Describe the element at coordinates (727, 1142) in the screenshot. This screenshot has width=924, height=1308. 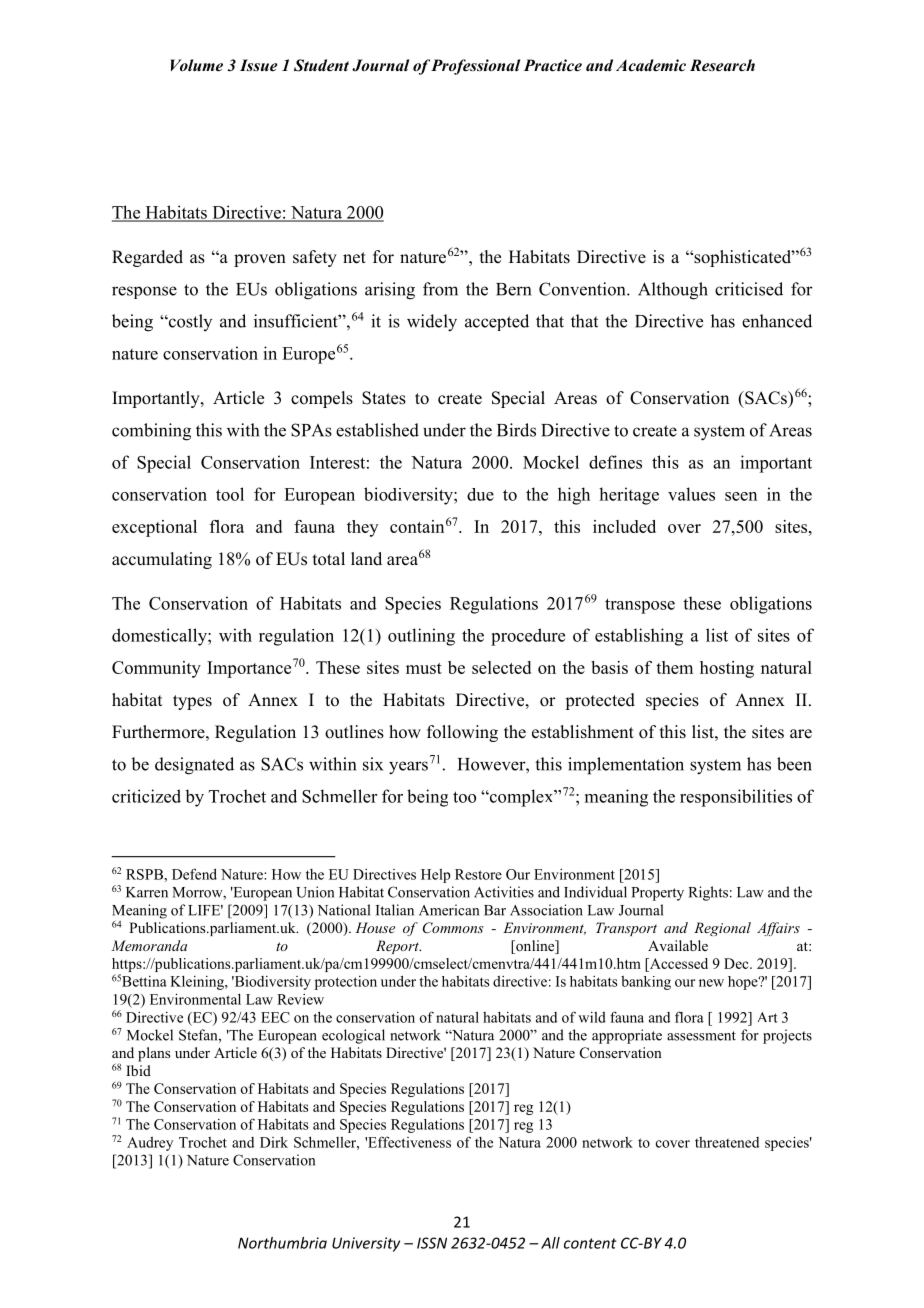
I see `threatened` at that location.
